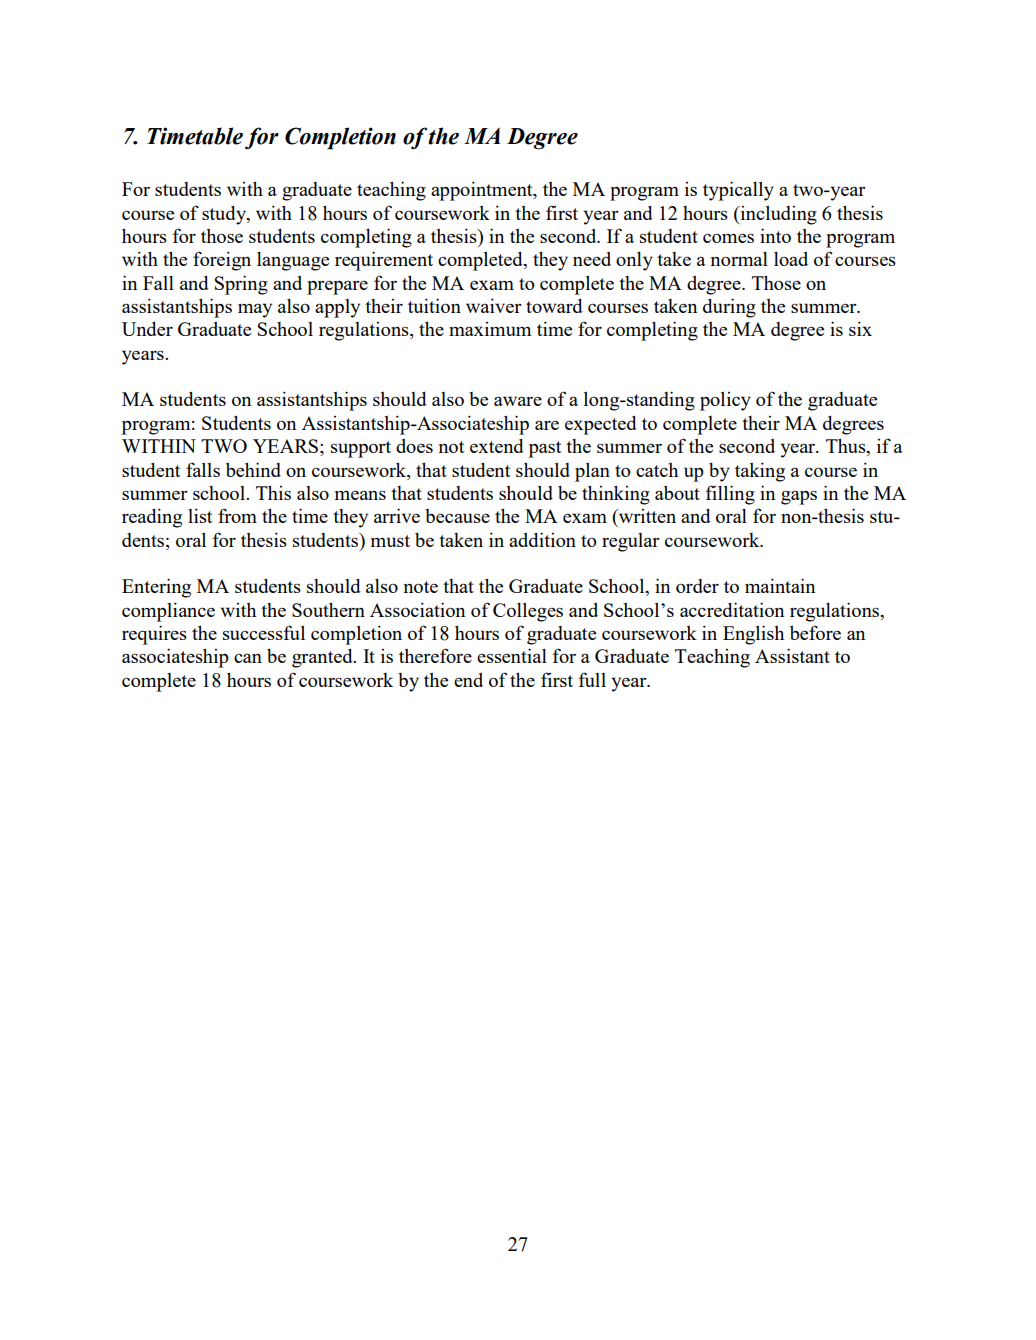 This screenshot has width=1036, height=1340. What do you see at coordinates (222, 261) in the screenshot?
I see `foreign` at bounding box center [222, 261].
